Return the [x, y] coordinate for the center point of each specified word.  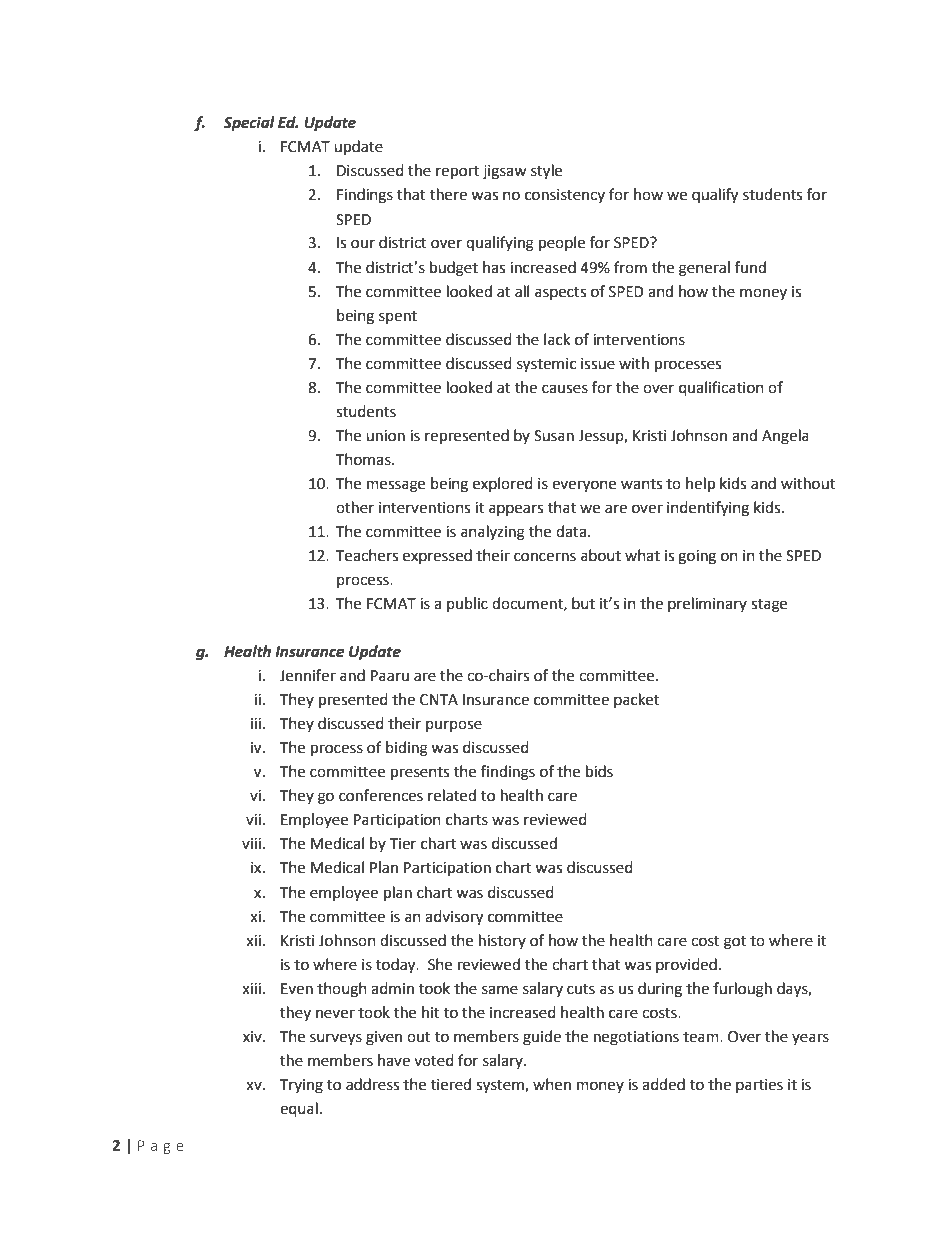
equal [299, 1110]
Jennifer [308, 675]
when [552, 1084]
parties [759, 1086]
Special [249, 124]
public [467, 604]
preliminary [707, 604]
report [457, 173]
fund [750, 267]
